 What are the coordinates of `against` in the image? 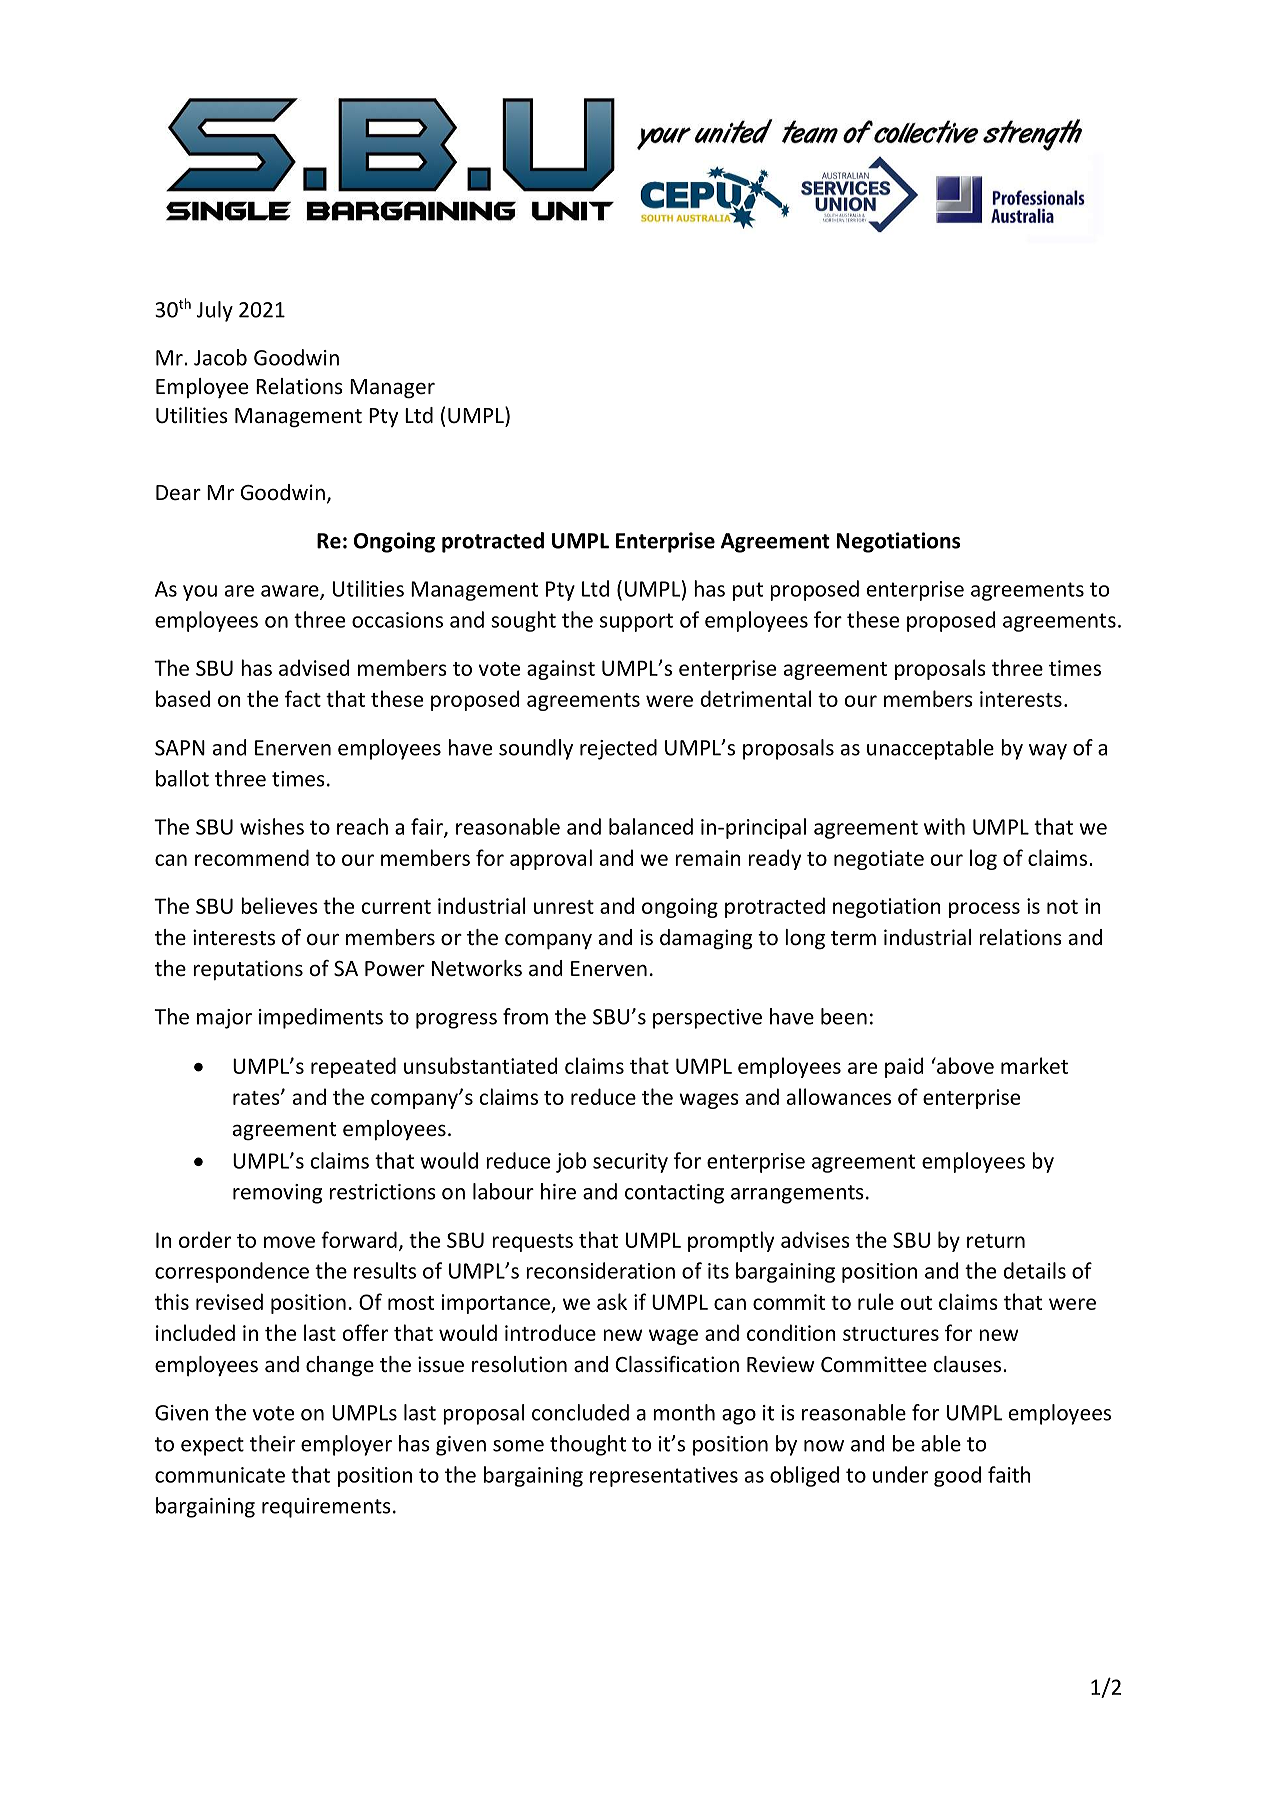 It's located at (561, 670).
